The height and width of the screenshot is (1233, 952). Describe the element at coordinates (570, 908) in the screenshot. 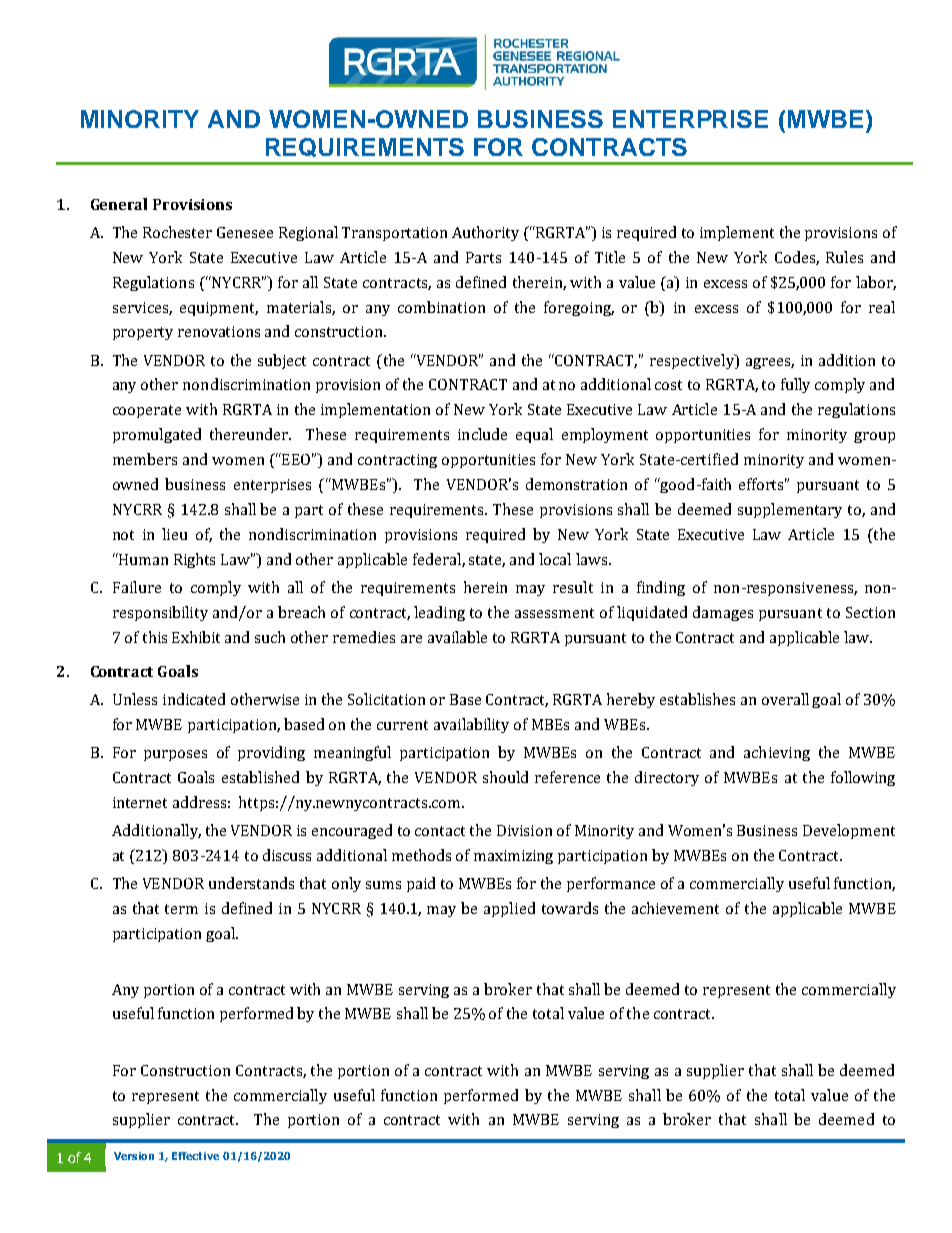

I see `towards` at that location.
